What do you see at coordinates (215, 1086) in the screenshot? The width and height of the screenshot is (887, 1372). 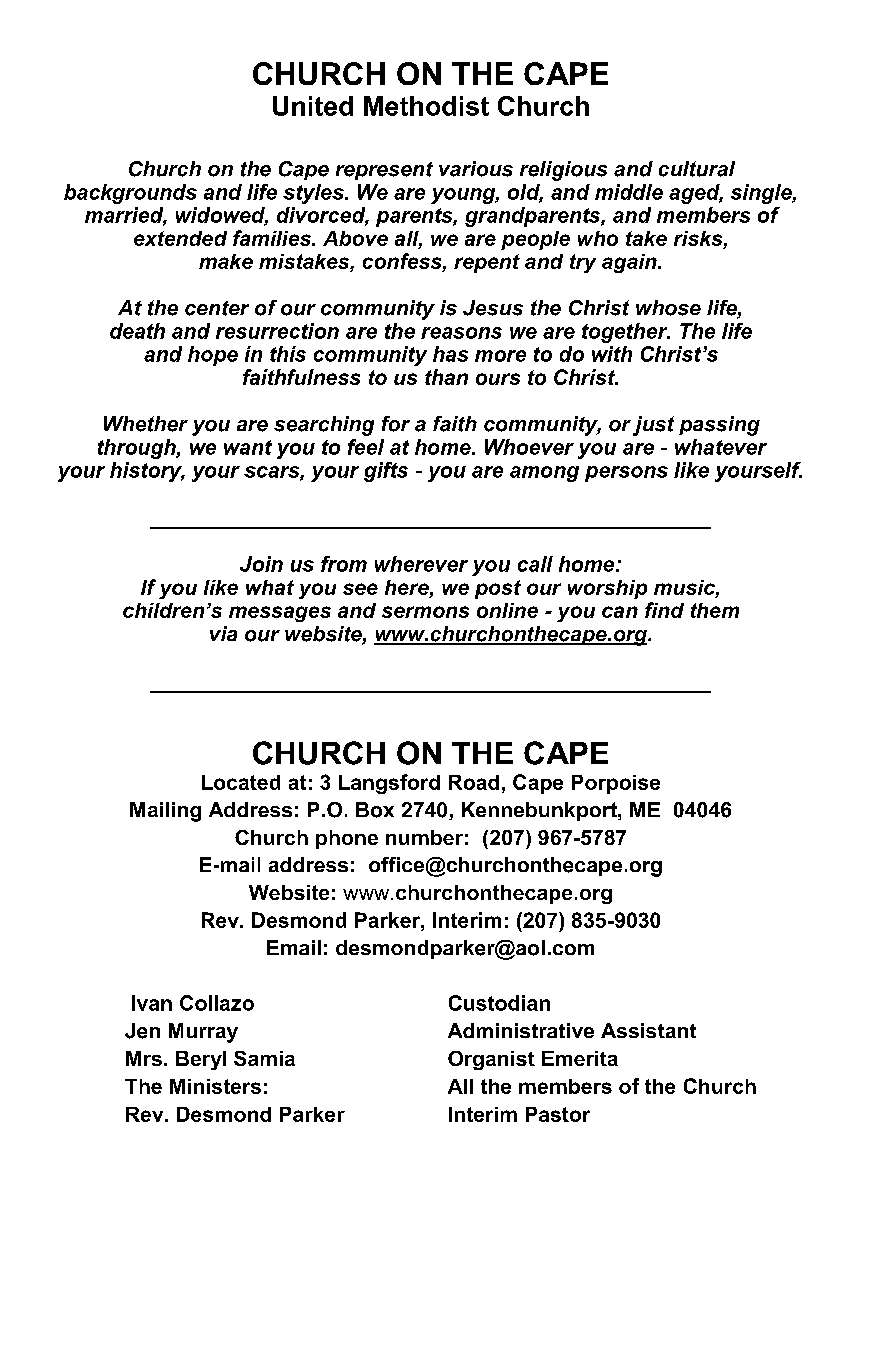 I see `Ministers` at bounding box center [215, 1086].
